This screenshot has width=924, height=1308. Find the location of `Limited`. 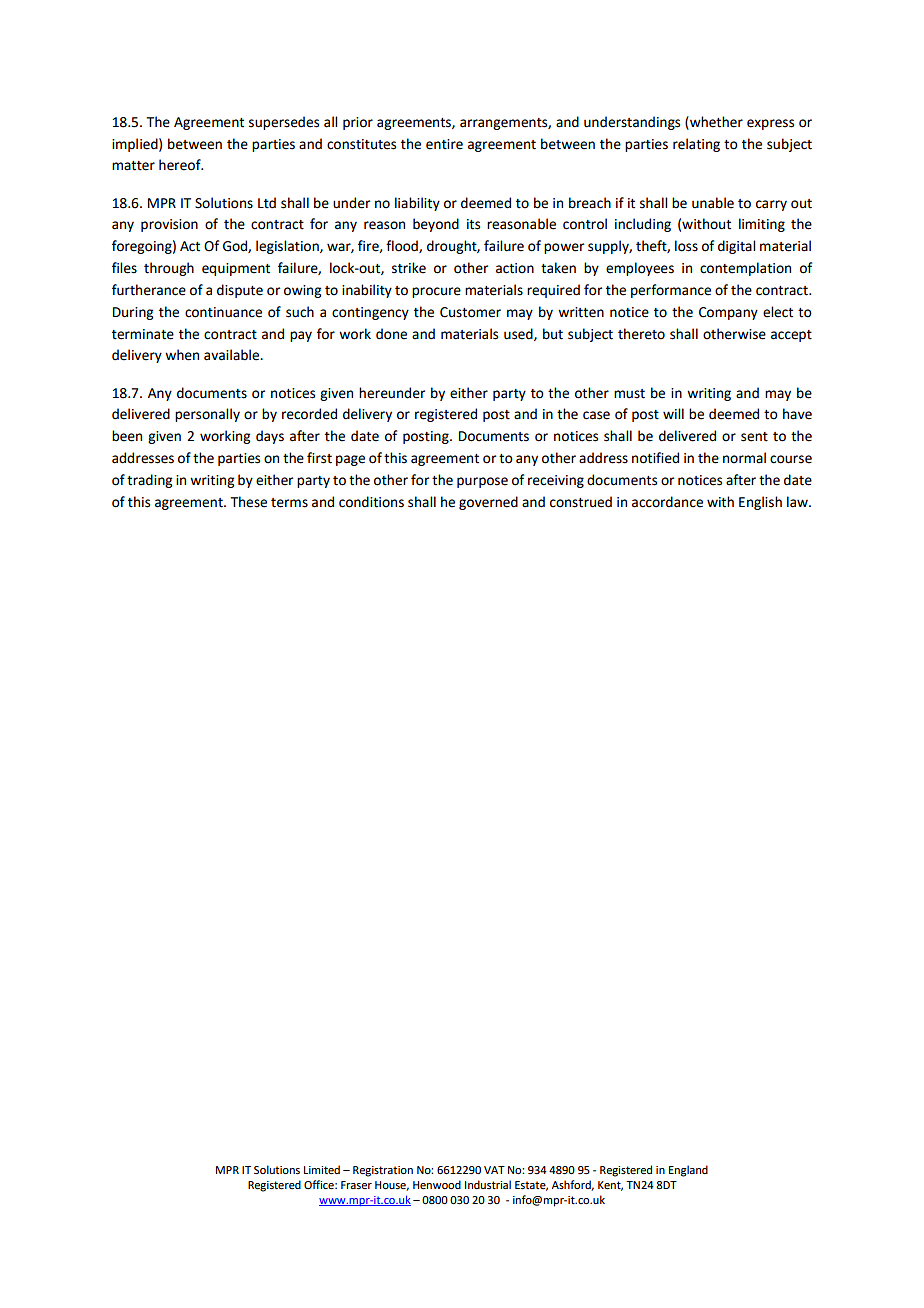

Limited is located at coordinates (322, 1169).
